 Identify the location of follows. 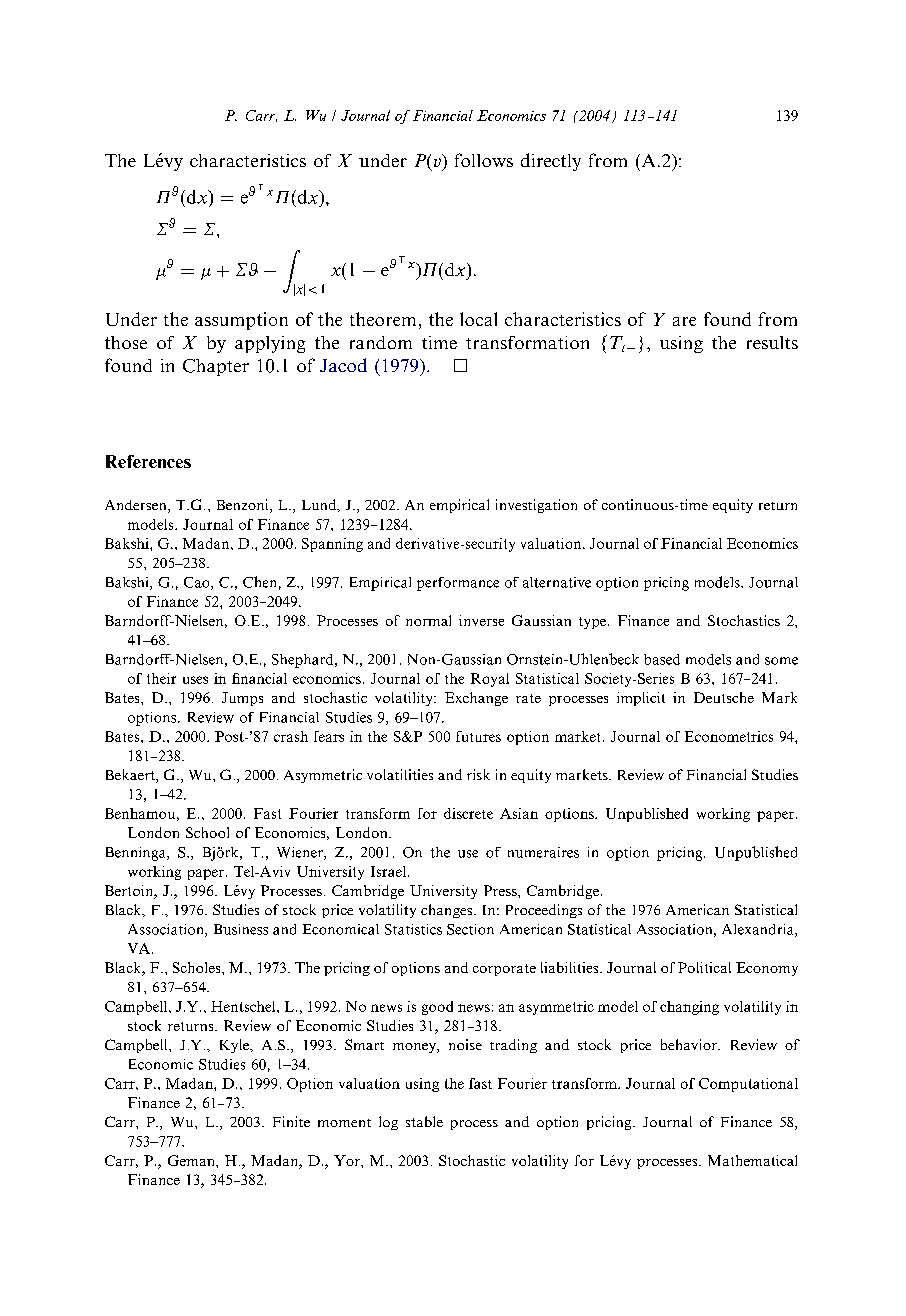
(484, 160).
